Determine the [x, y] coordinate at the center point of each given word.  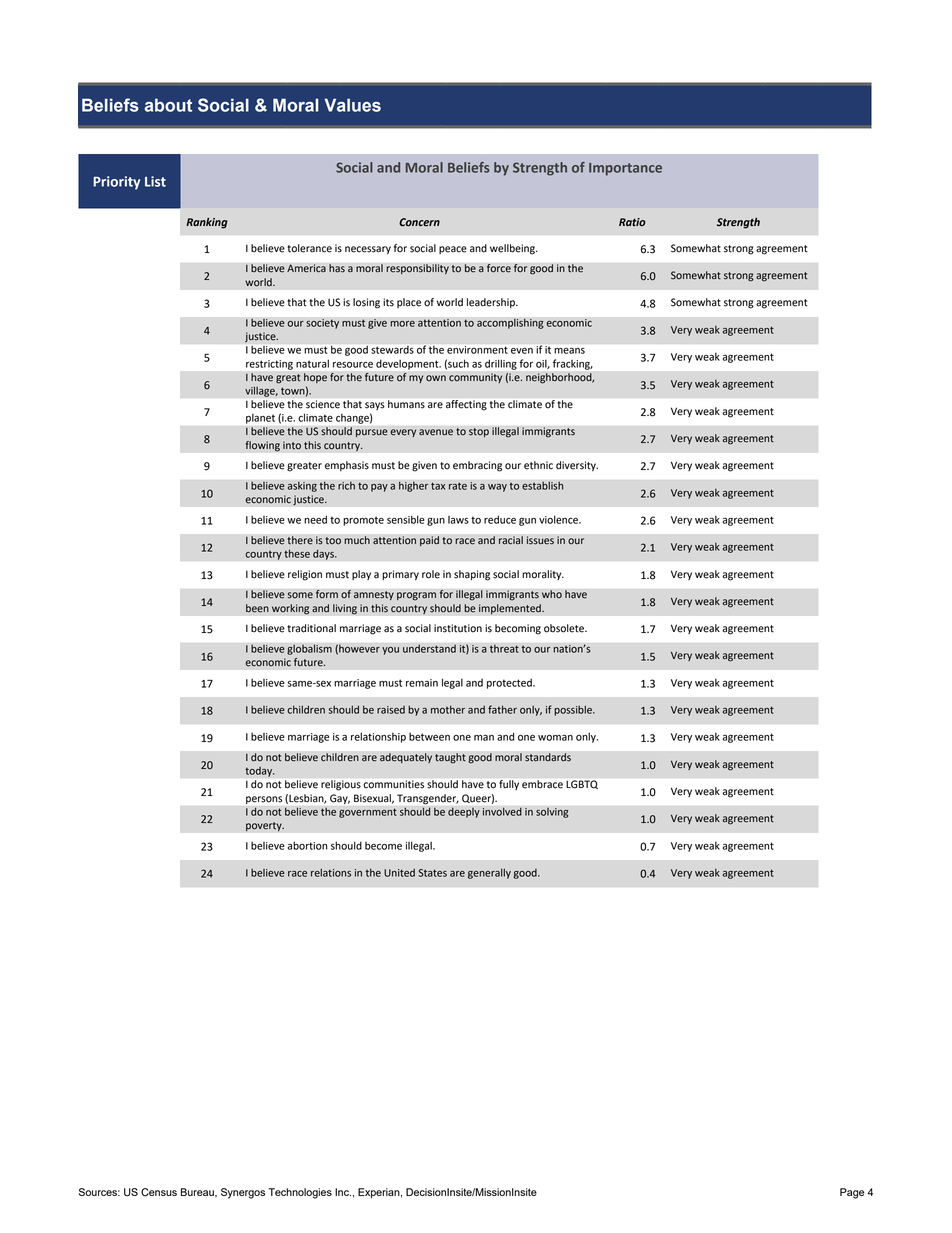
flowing [262, 446]
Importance [625, 169]
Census [159, 1192]
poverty [265, 827]
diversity [577, 466]
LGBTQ [582, 784]
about [168, 105]
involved [502, 812]
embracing [477, 466]
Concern [419, 222]
